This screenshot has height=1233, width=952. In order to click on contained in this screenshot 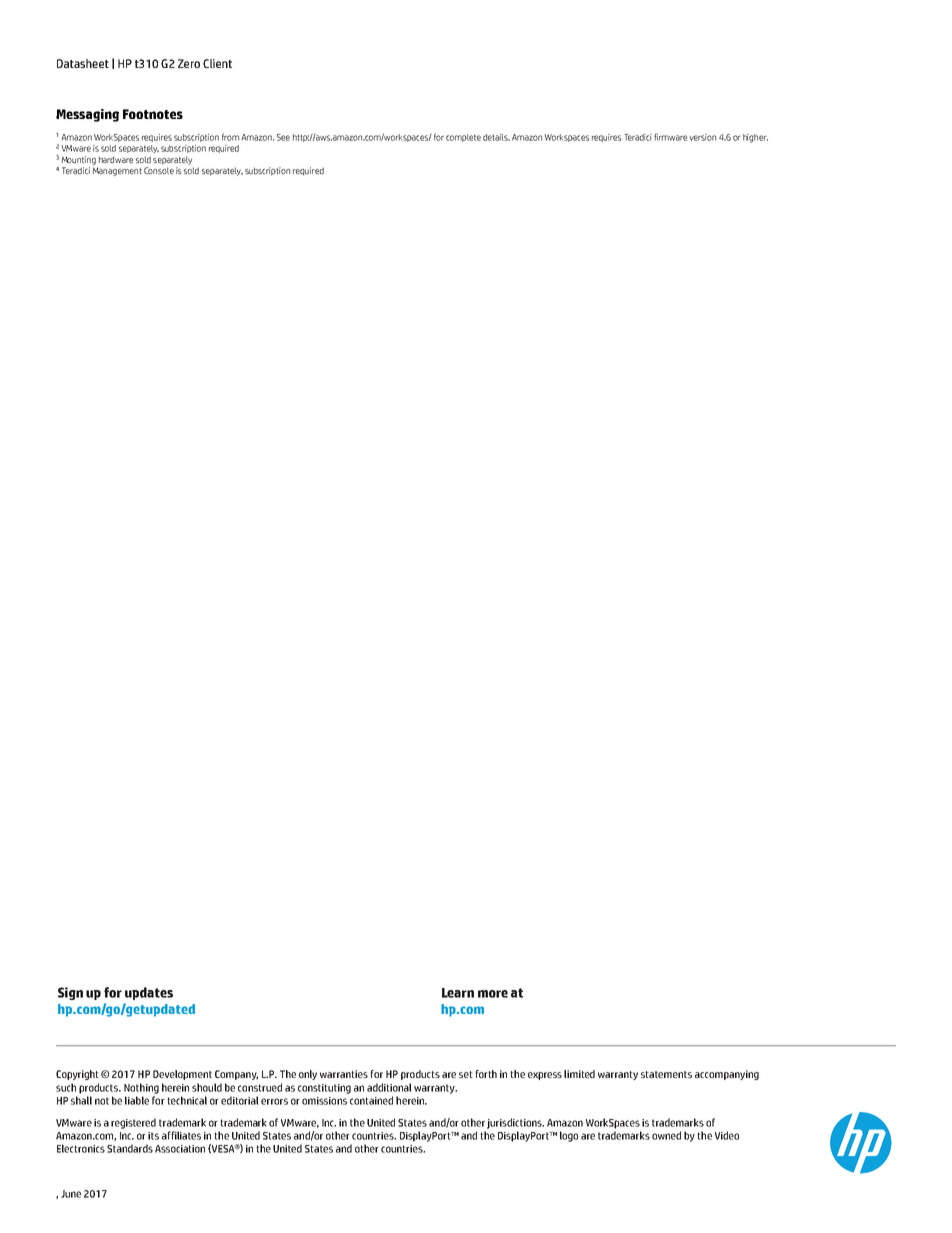, I will do `click(371, 1100)`.
